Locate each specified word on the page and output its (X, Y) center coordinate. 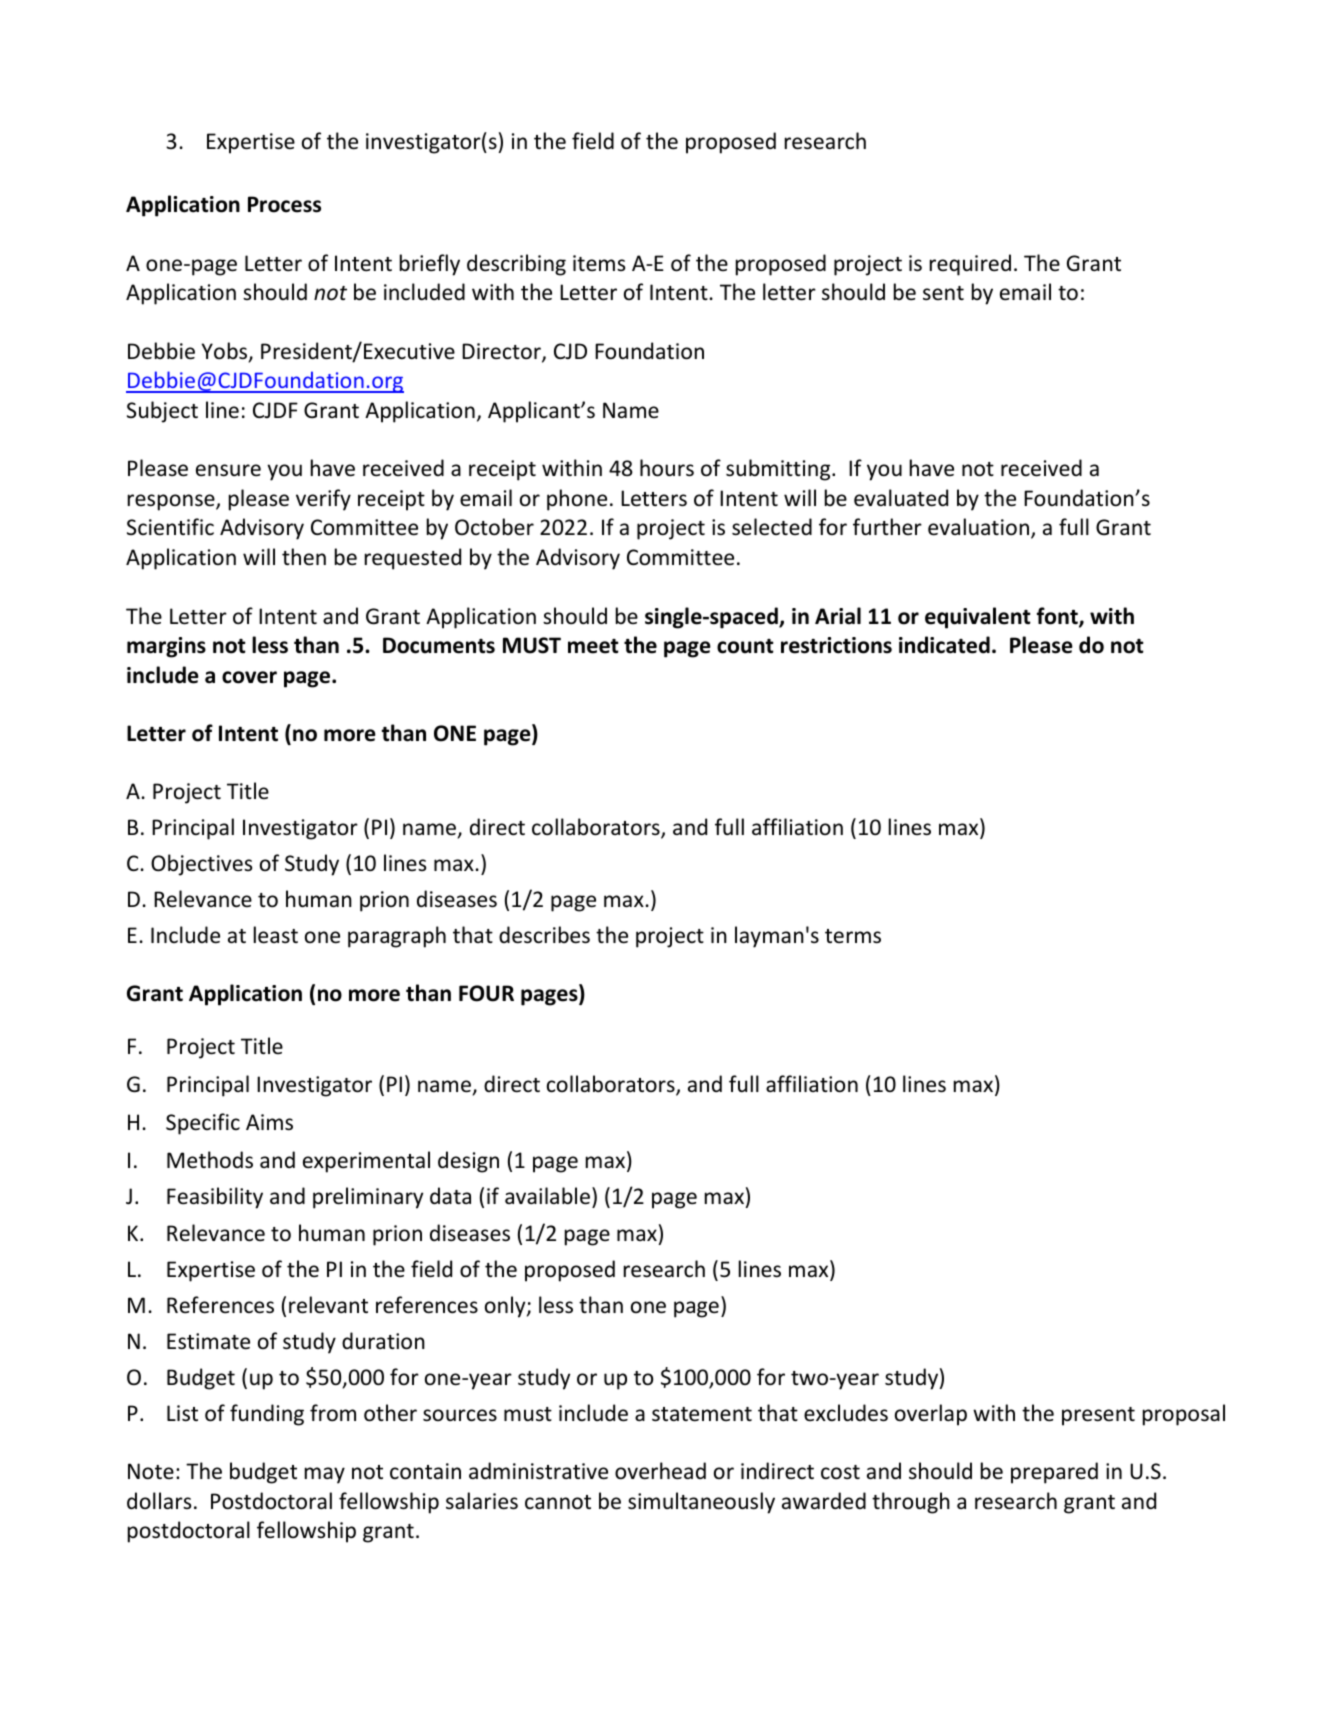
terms (853, 936)
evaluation (978, 527)
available (547, 1196)
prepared (1054, 1473)
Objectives (201, 865)
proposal (1184, 1415)
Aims (269, 1122)
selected (772, 527)
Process (284, 204)
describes (544, 935)
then (304, 557)
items (599, 263)
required (970, 265)
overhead (660, 1471)
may (325, 1475)
